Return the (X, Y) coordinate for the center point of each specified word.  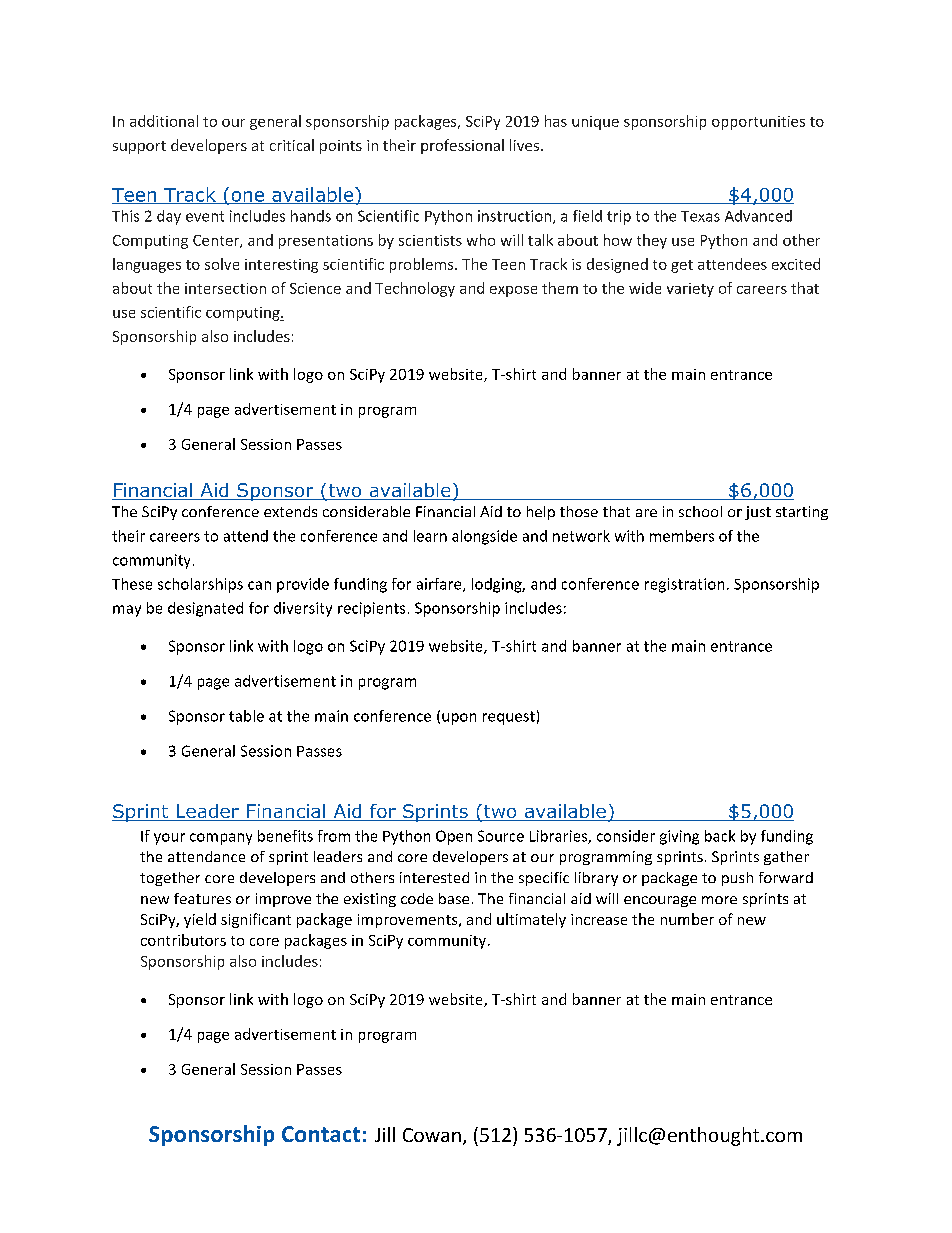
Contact (321, 1134)
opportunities (758, 123)
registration (684, 585)
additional (164, 121)
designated (205, 609)
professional (462, 146)
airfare (440, 585)
